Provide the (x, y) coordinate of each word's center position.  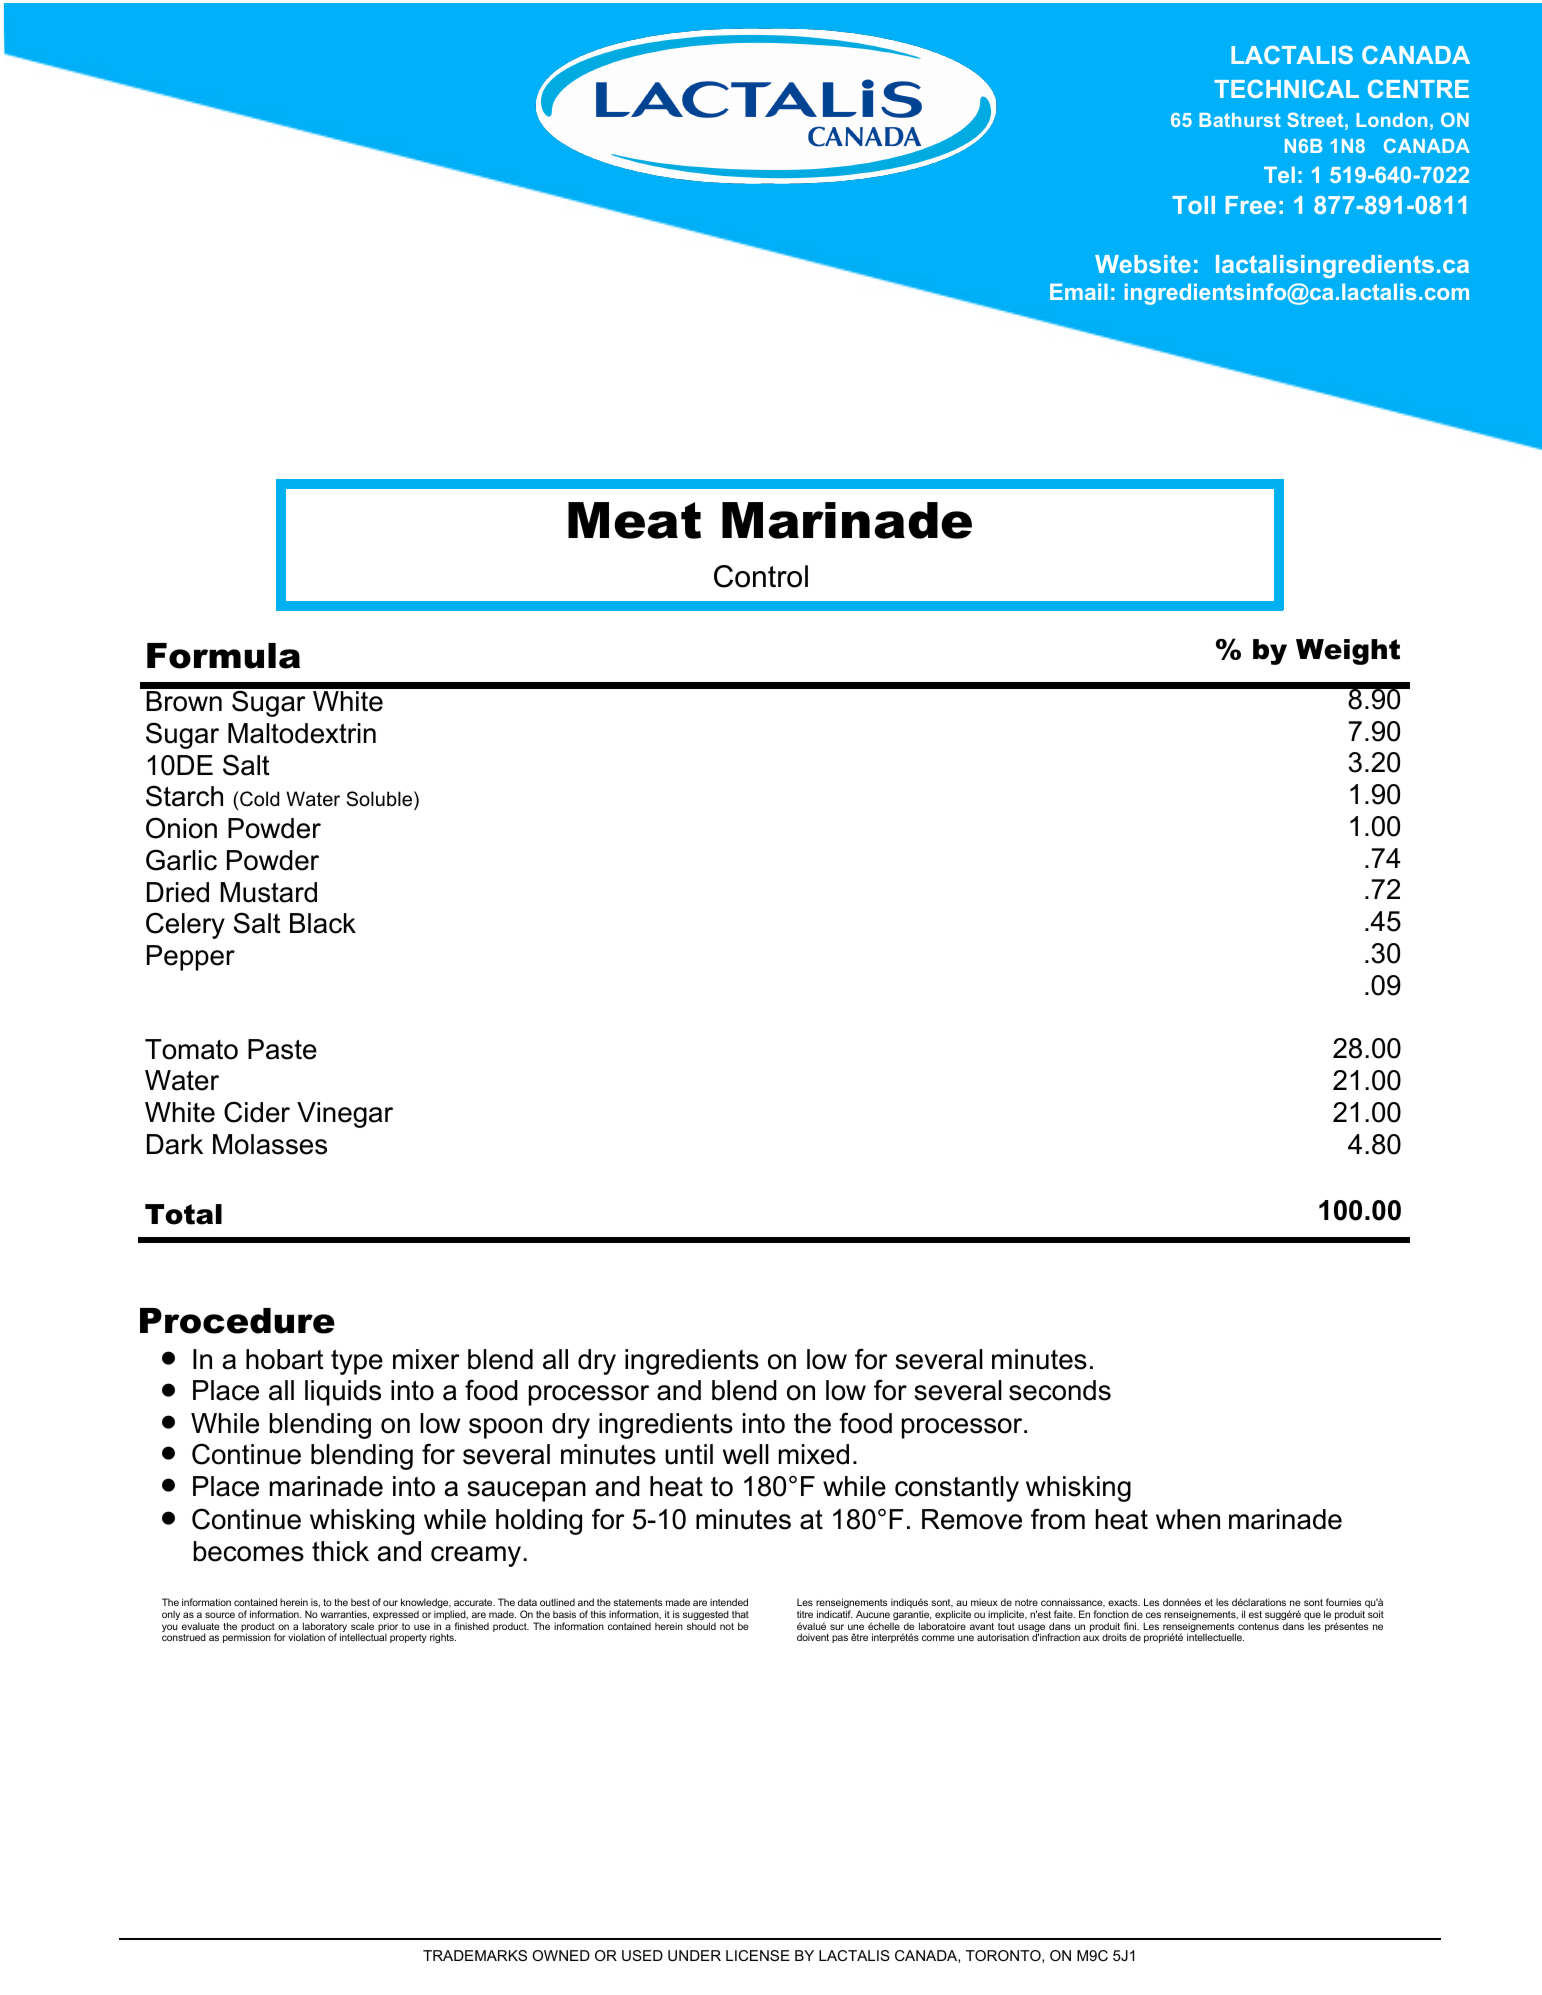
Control (761, 576)
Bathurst (1240, 120)
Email (1079, 291)
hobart (285, 1359)
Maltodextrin (302, 733)
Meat (634, 520)
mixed (814, 1454)
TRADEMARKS (475, 1955)
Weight (1348, 652)
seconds (1060, 1390)
